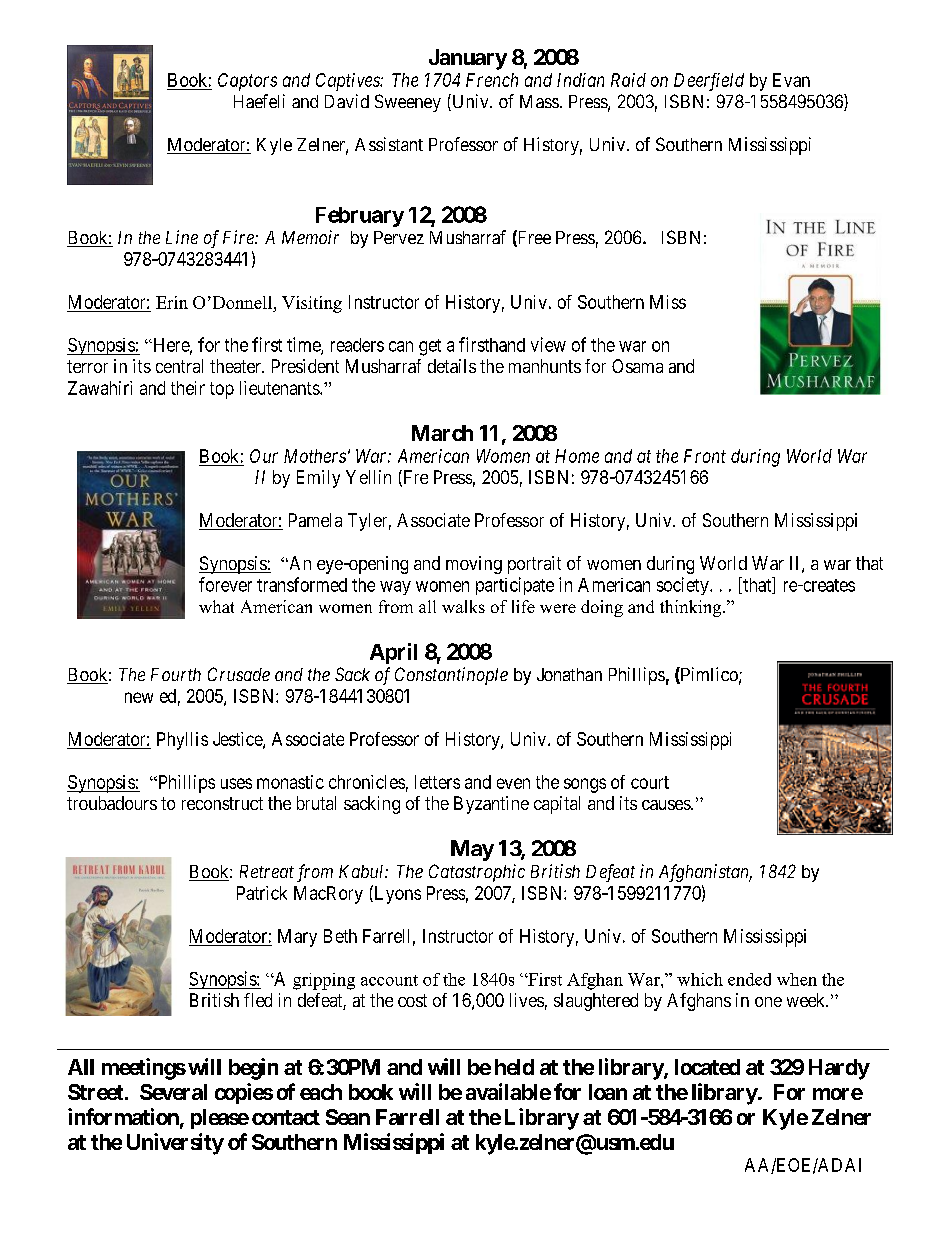  Describe the element at coordinates (247, 82) in the document. I see `Captors` at that location.
